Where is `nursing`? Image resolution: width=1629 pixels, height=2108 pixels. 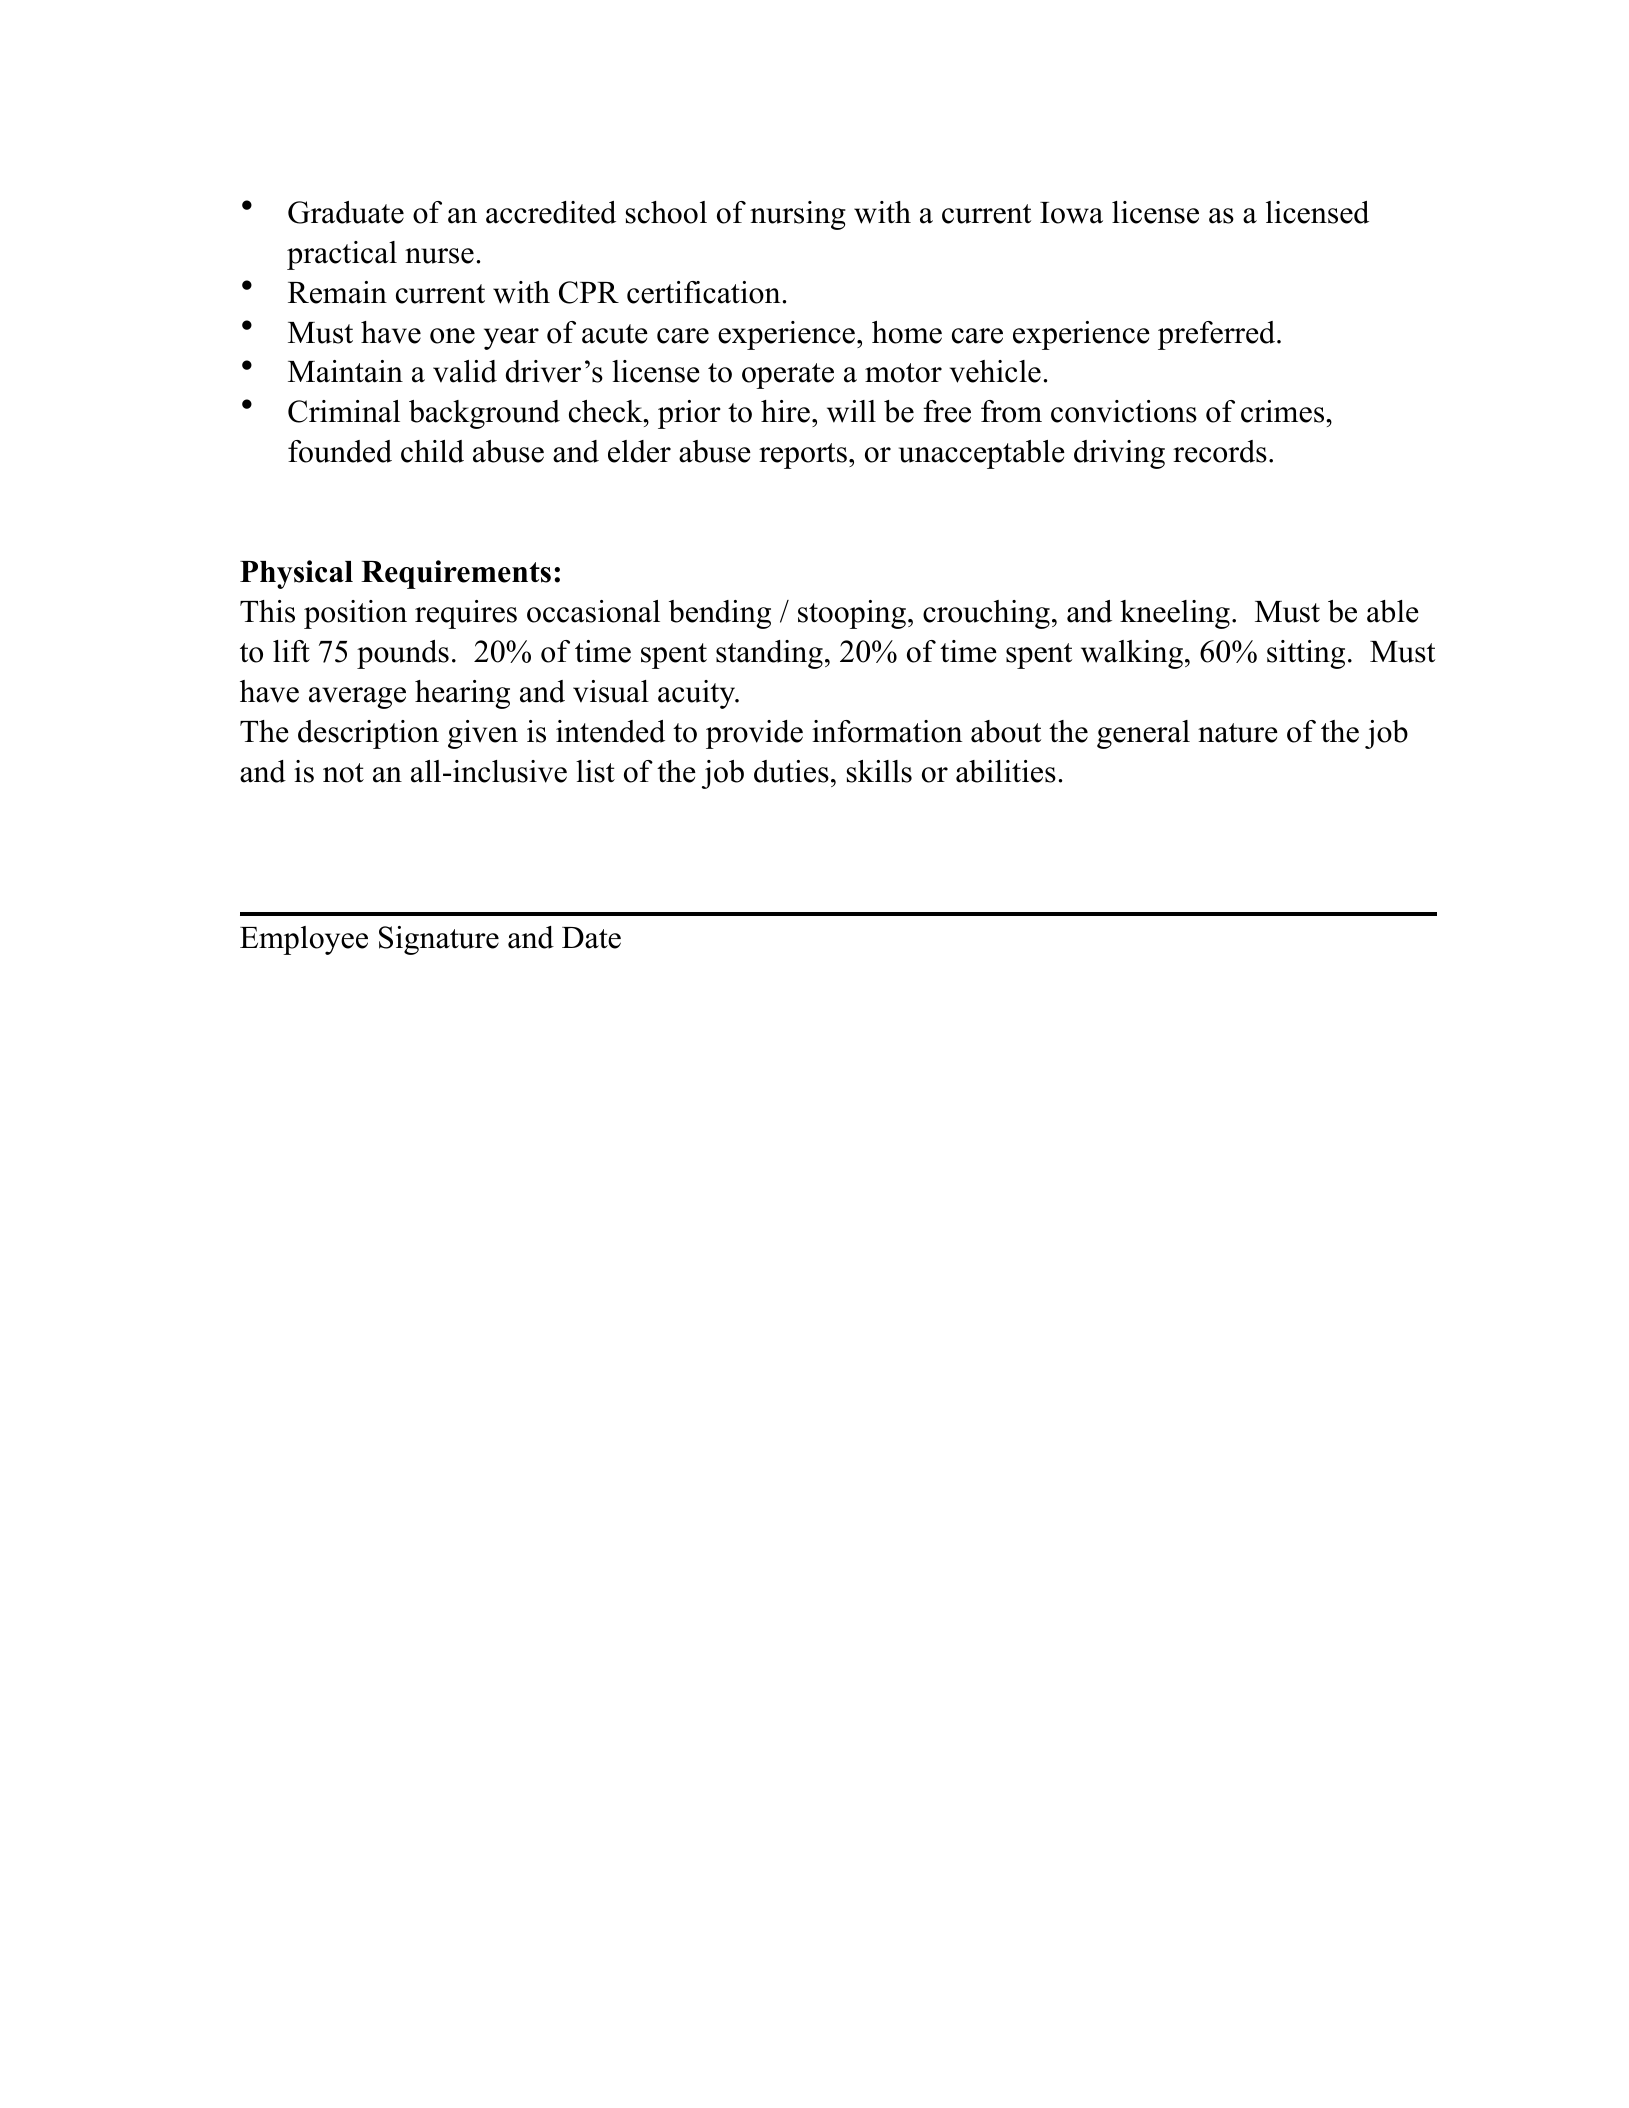 nursing is located at coordinates (798, 215).
